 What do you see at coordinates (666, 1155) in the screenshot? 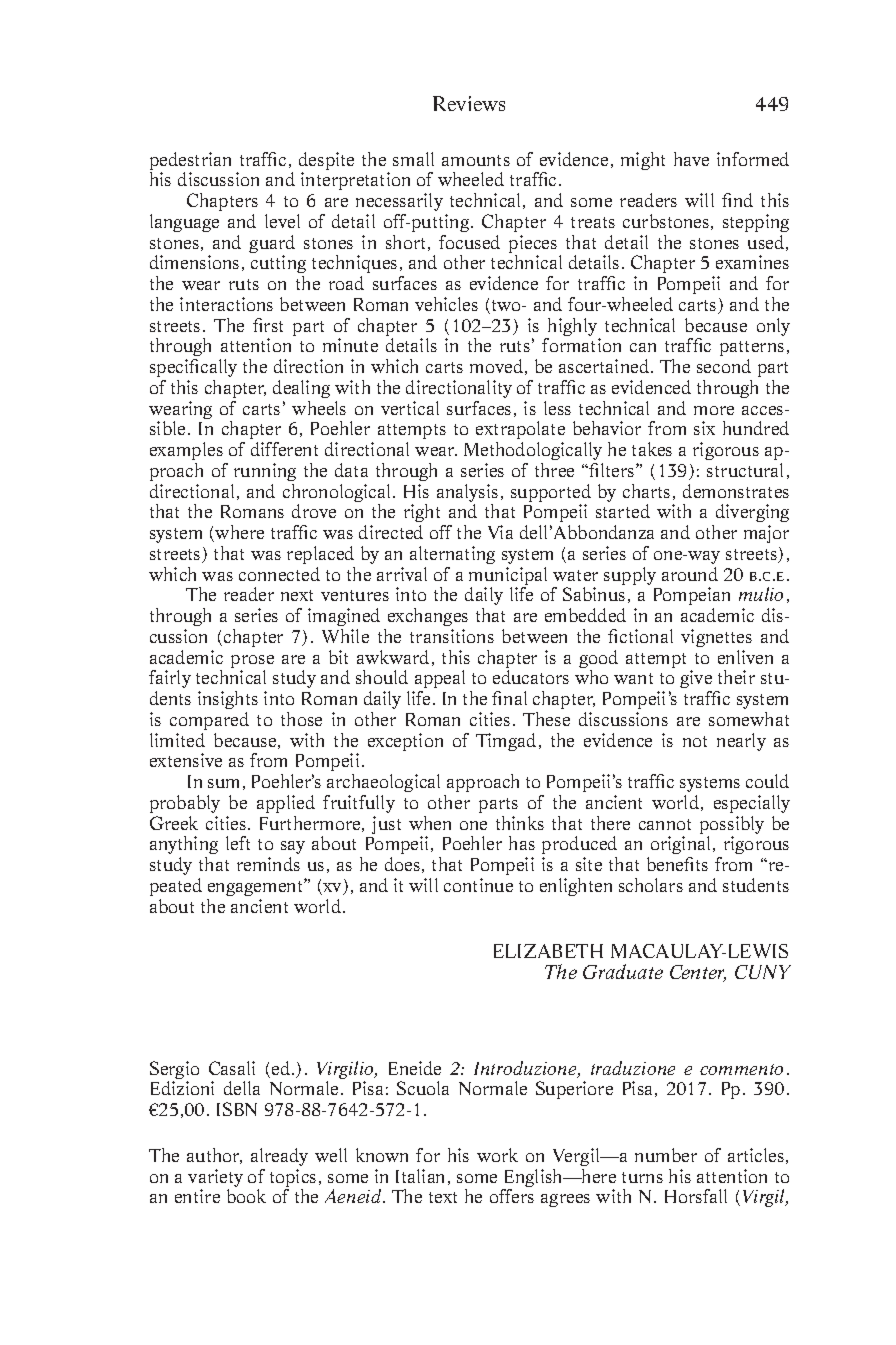
I see `number` at bounding box center [666, 1155].
